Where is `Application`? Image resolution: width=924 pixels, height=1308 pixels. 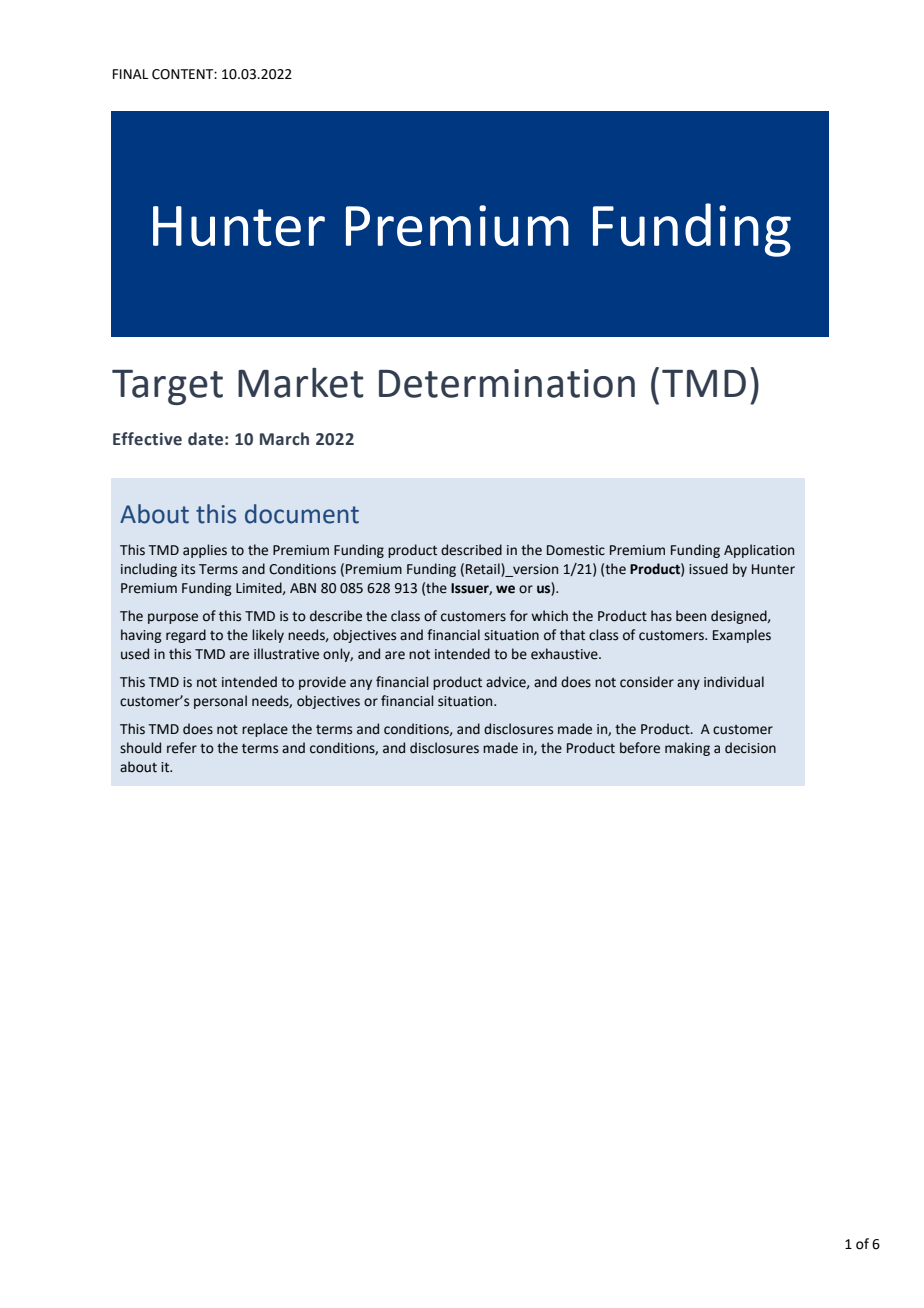 Application is located at coordinates (759, 551).
